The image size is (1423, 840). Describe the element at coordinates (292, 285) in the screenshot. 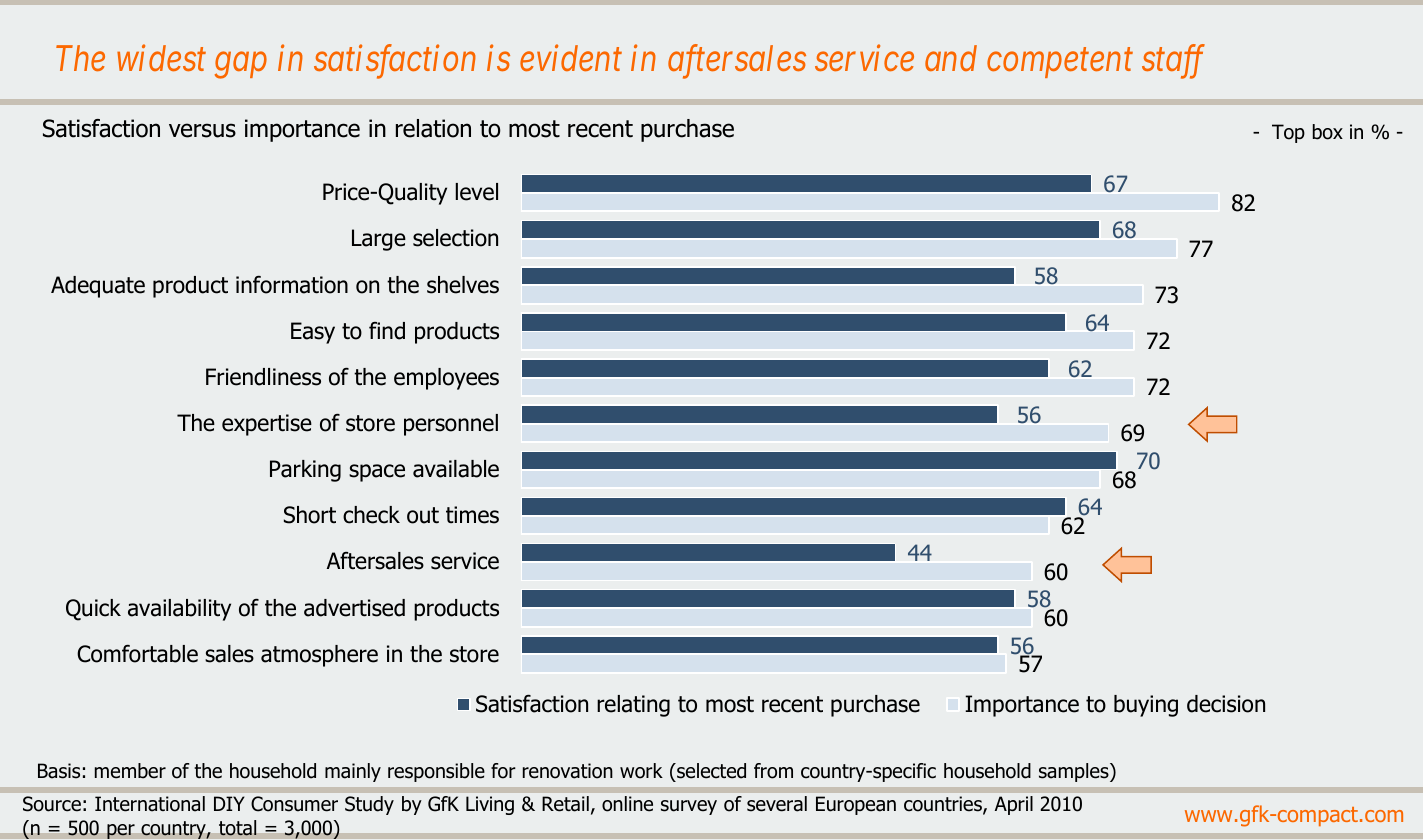

I see `information` at that location.
